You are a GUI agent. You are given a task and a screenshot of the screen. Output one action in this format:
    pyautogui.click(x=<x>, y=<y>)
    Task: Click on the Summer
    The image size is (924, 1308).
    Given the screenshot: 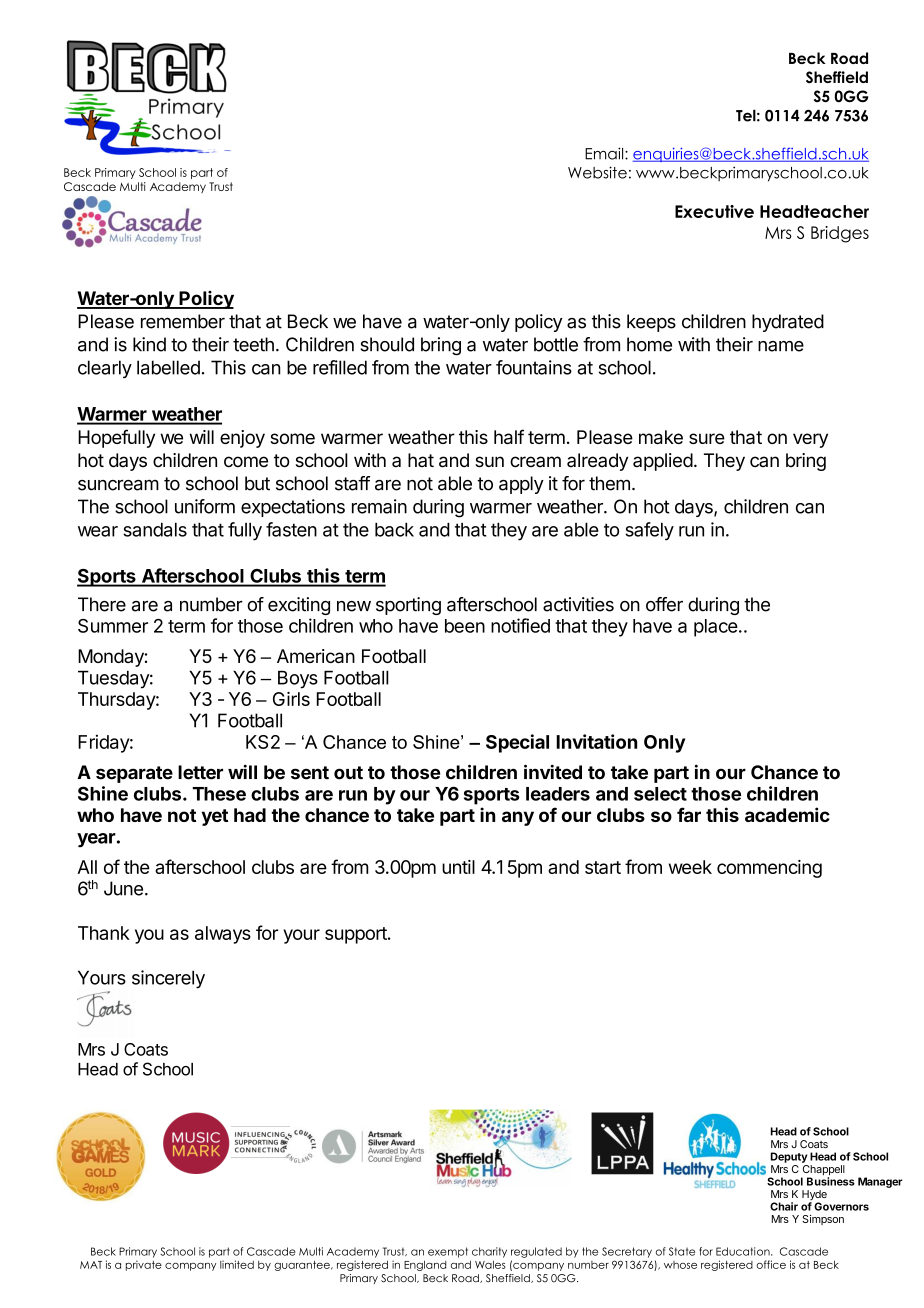 What is the action you would take?
    pyautogui.click(x=113, y=626)
